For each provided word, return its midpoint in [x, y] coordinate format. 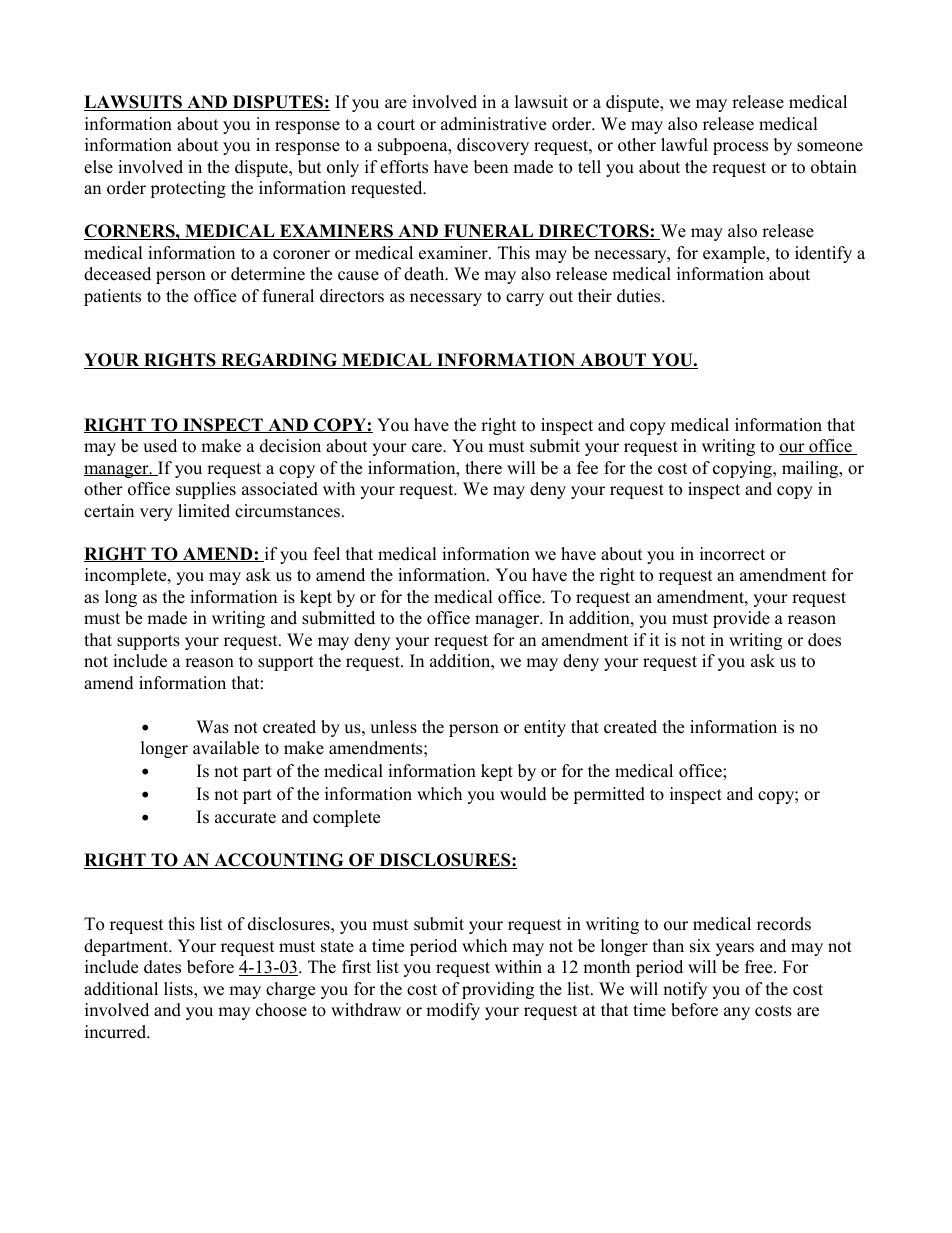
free [760, 967]
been [491, 167]
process [740, 148]
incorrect [732, 554]
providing [498, 990]
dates [162, 967]
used [160, 446]
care [428, 448]
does [824, 640]
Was [212, 727]
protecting [188, 189]
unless [393, 727]
